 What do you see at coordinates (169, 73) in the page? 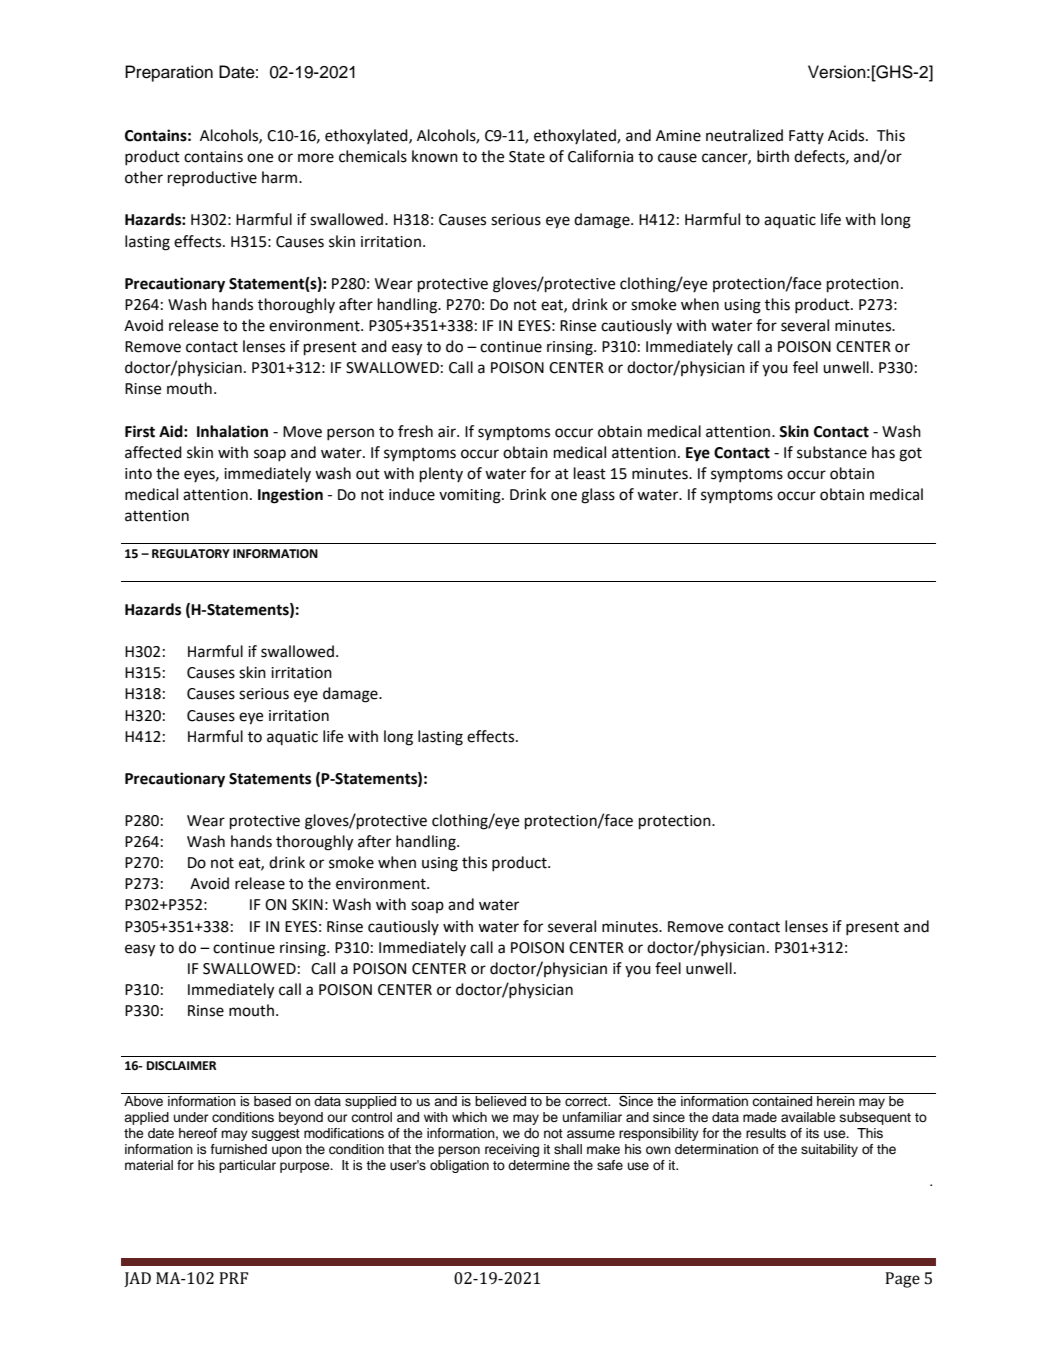
I see `Preparation` at bounding box center [169, 73].
